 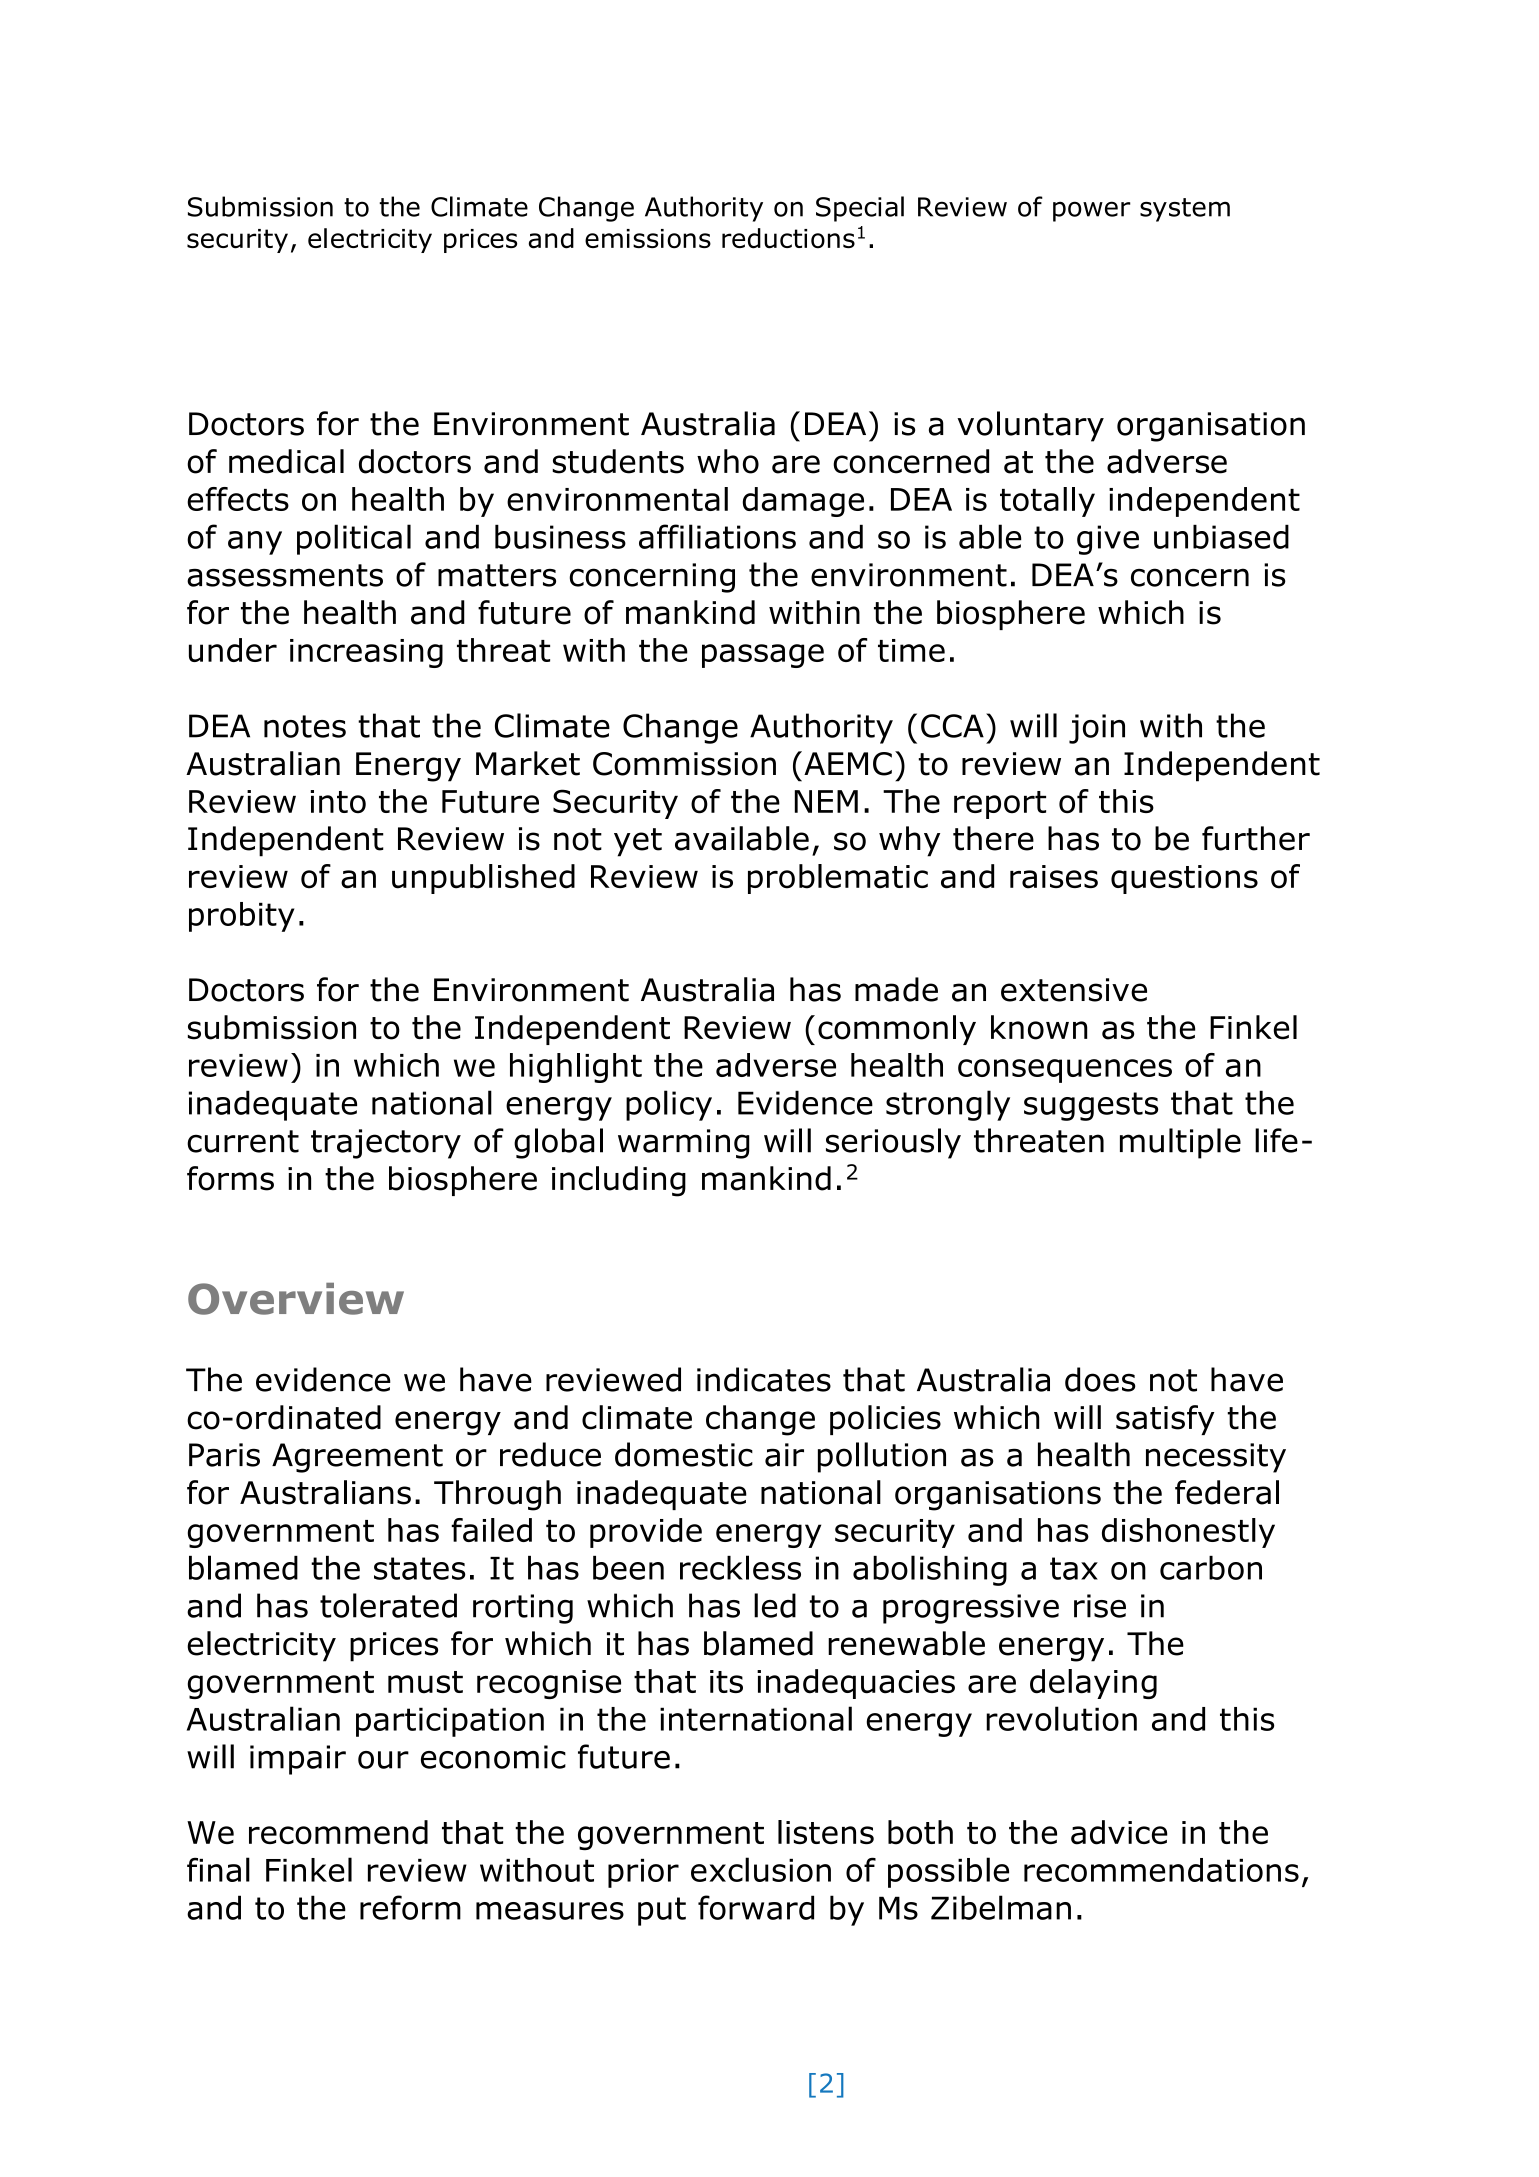 What do you see at coordinates (286, 461) in the page?
I see `medical` at bounding box center [286, 461].
